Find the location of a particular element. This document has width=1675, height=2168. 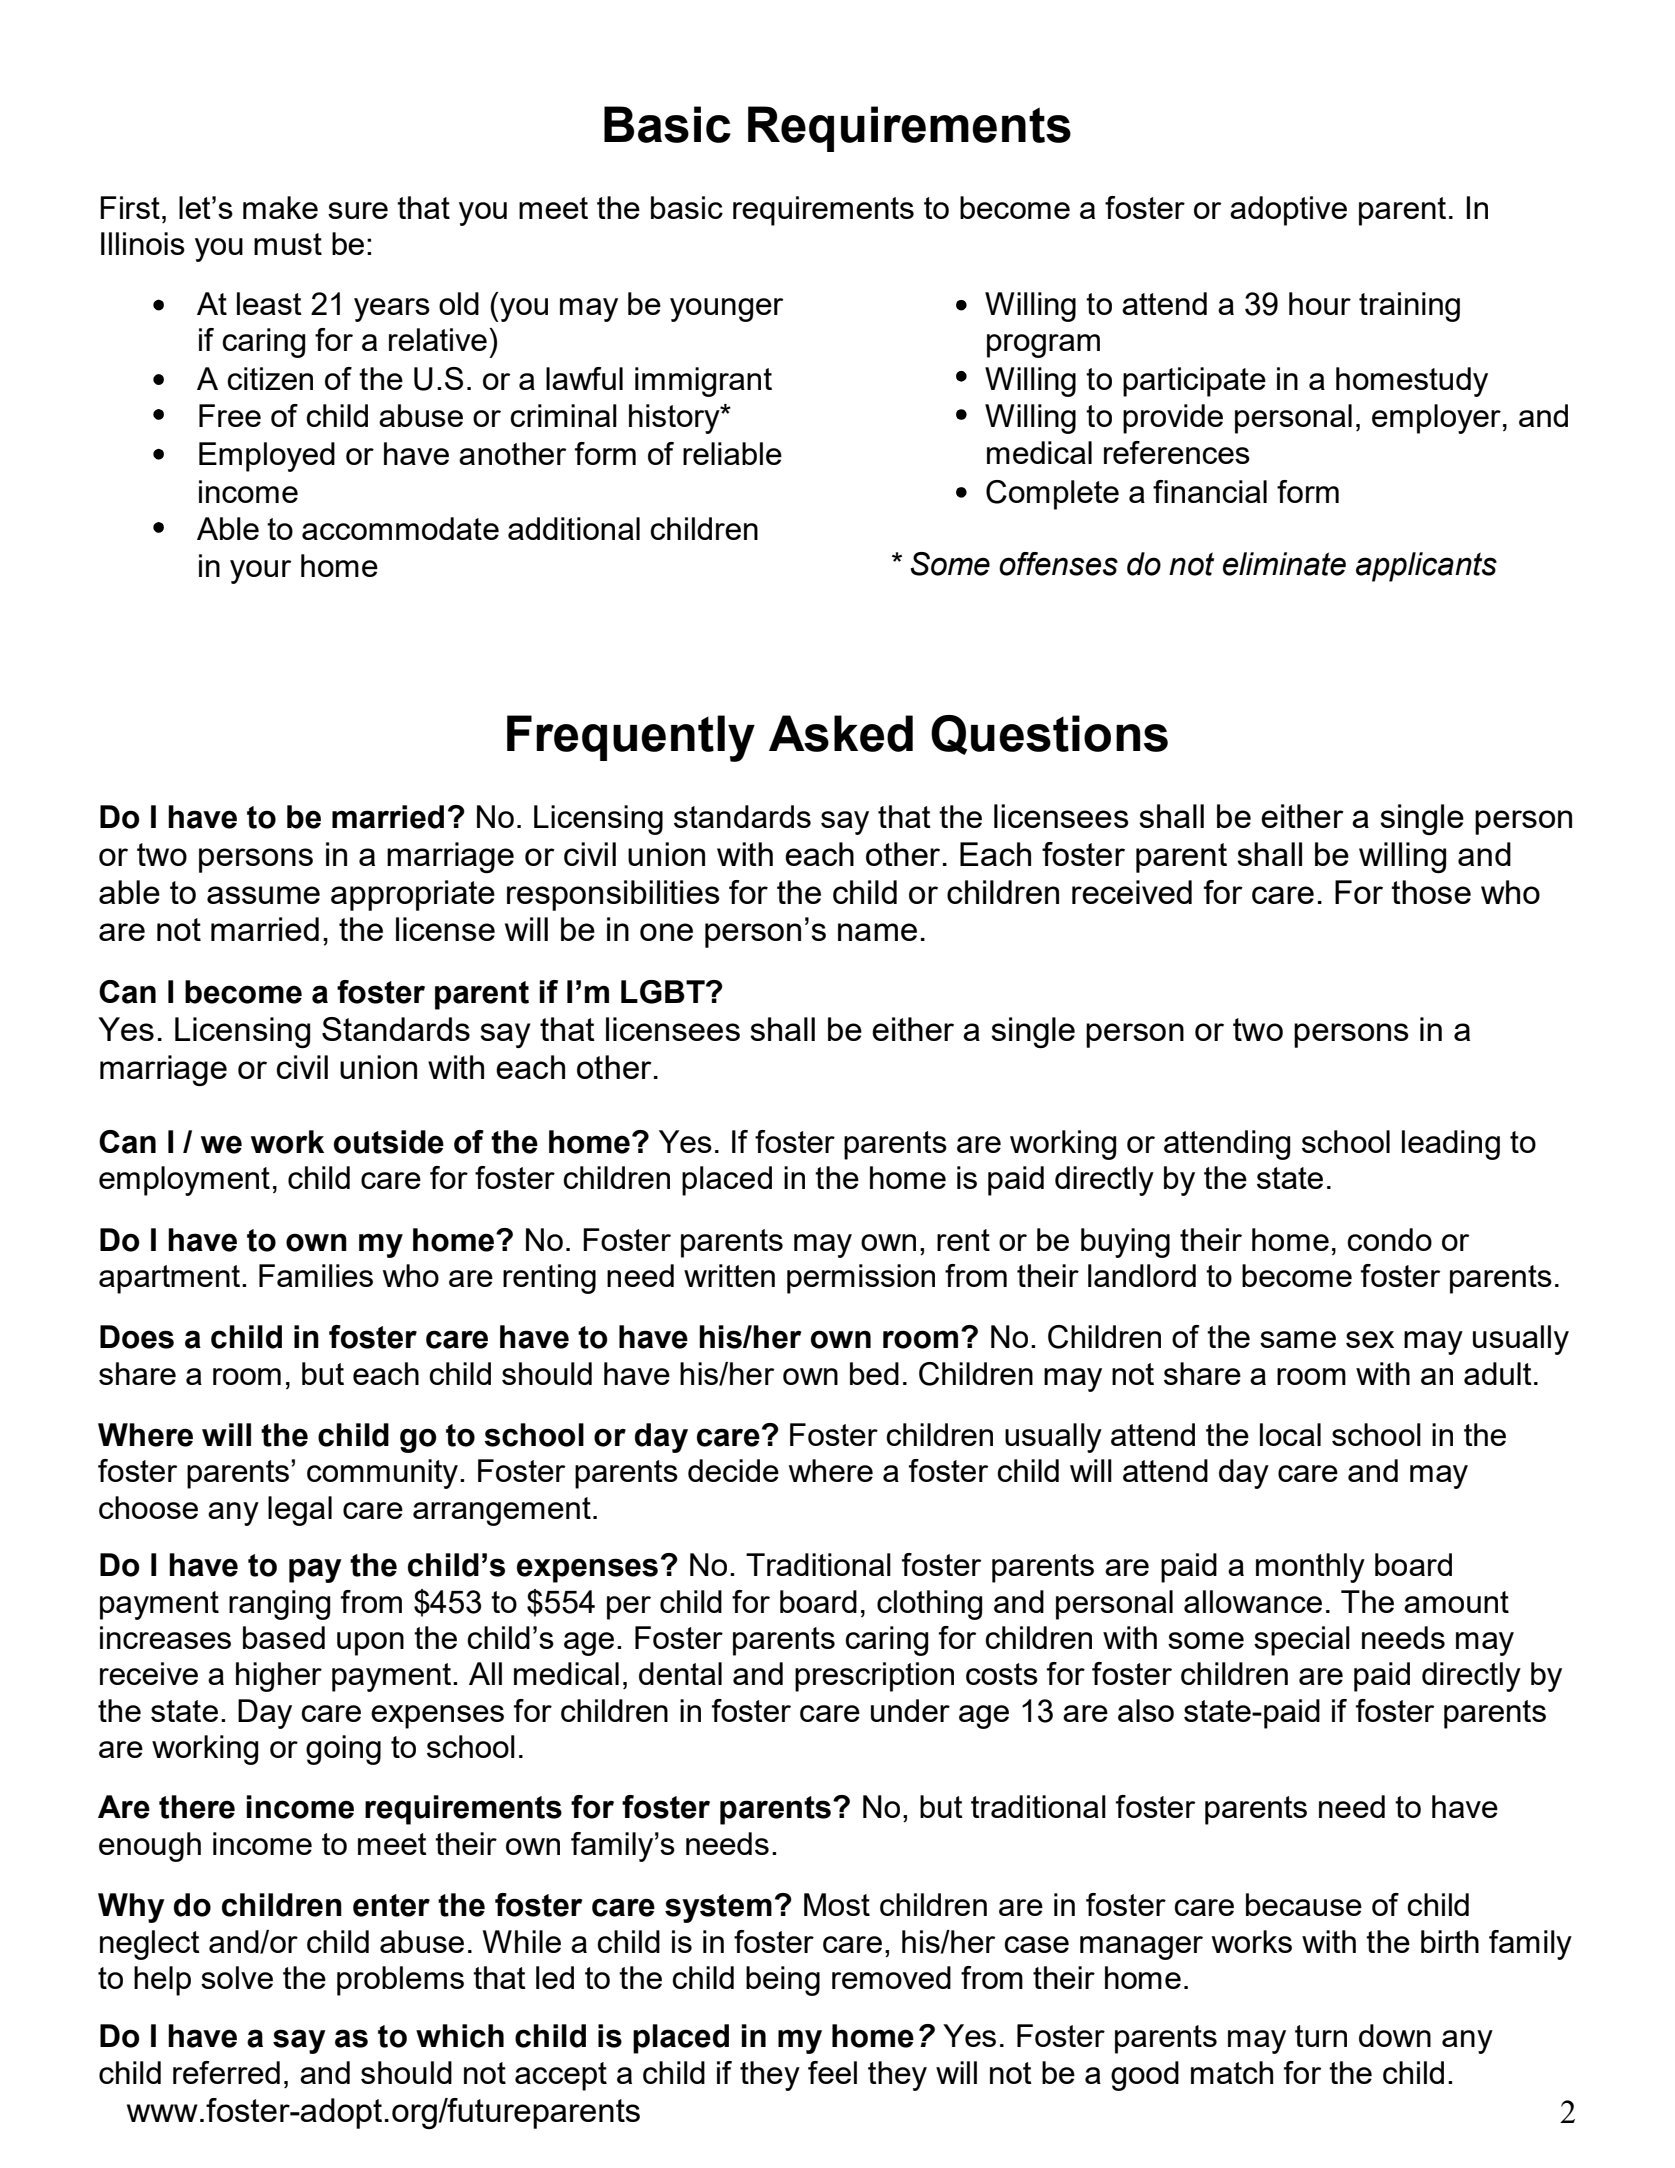

solve is located at coordinates (237, 1977).
